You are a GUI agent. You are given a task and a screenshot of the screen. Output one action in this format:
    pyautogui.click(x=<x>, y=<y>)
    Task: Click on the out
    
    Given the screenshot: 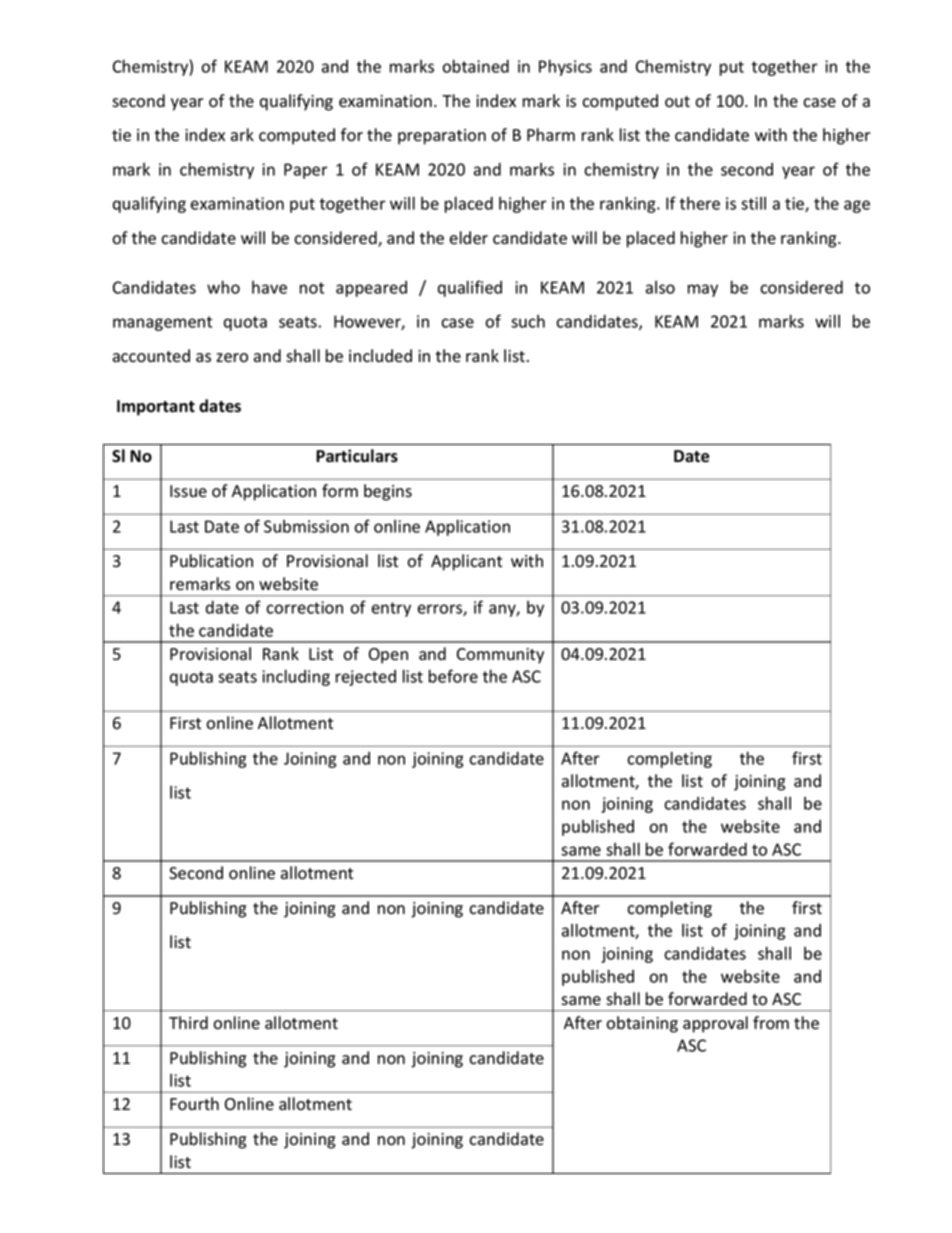 What is the action you would take?
    pyautogui.click(x=677, y=102)
